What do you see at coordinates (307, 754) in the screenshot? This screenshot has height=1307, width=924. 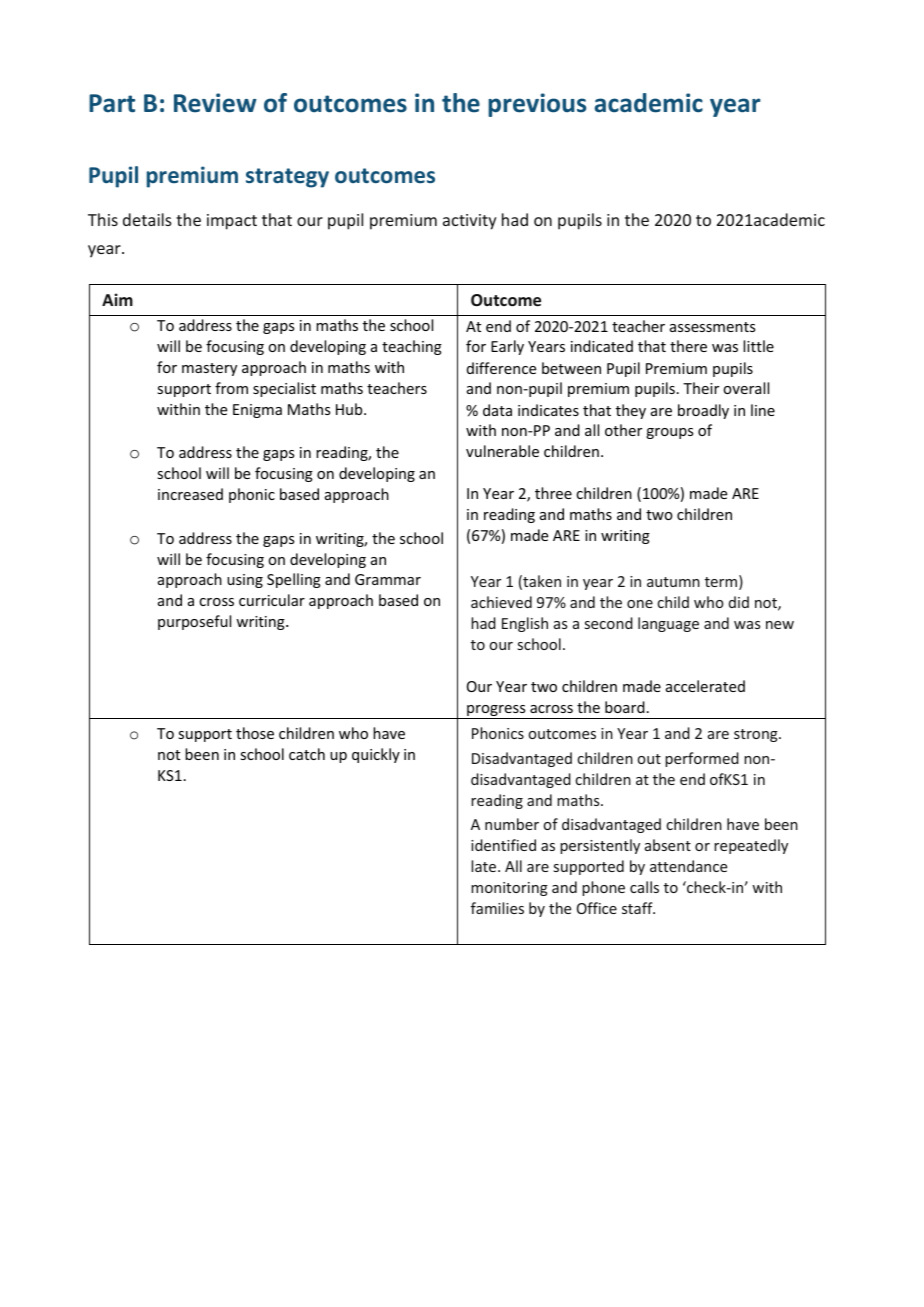 I see `catch` at bounding box center [307, 754].
